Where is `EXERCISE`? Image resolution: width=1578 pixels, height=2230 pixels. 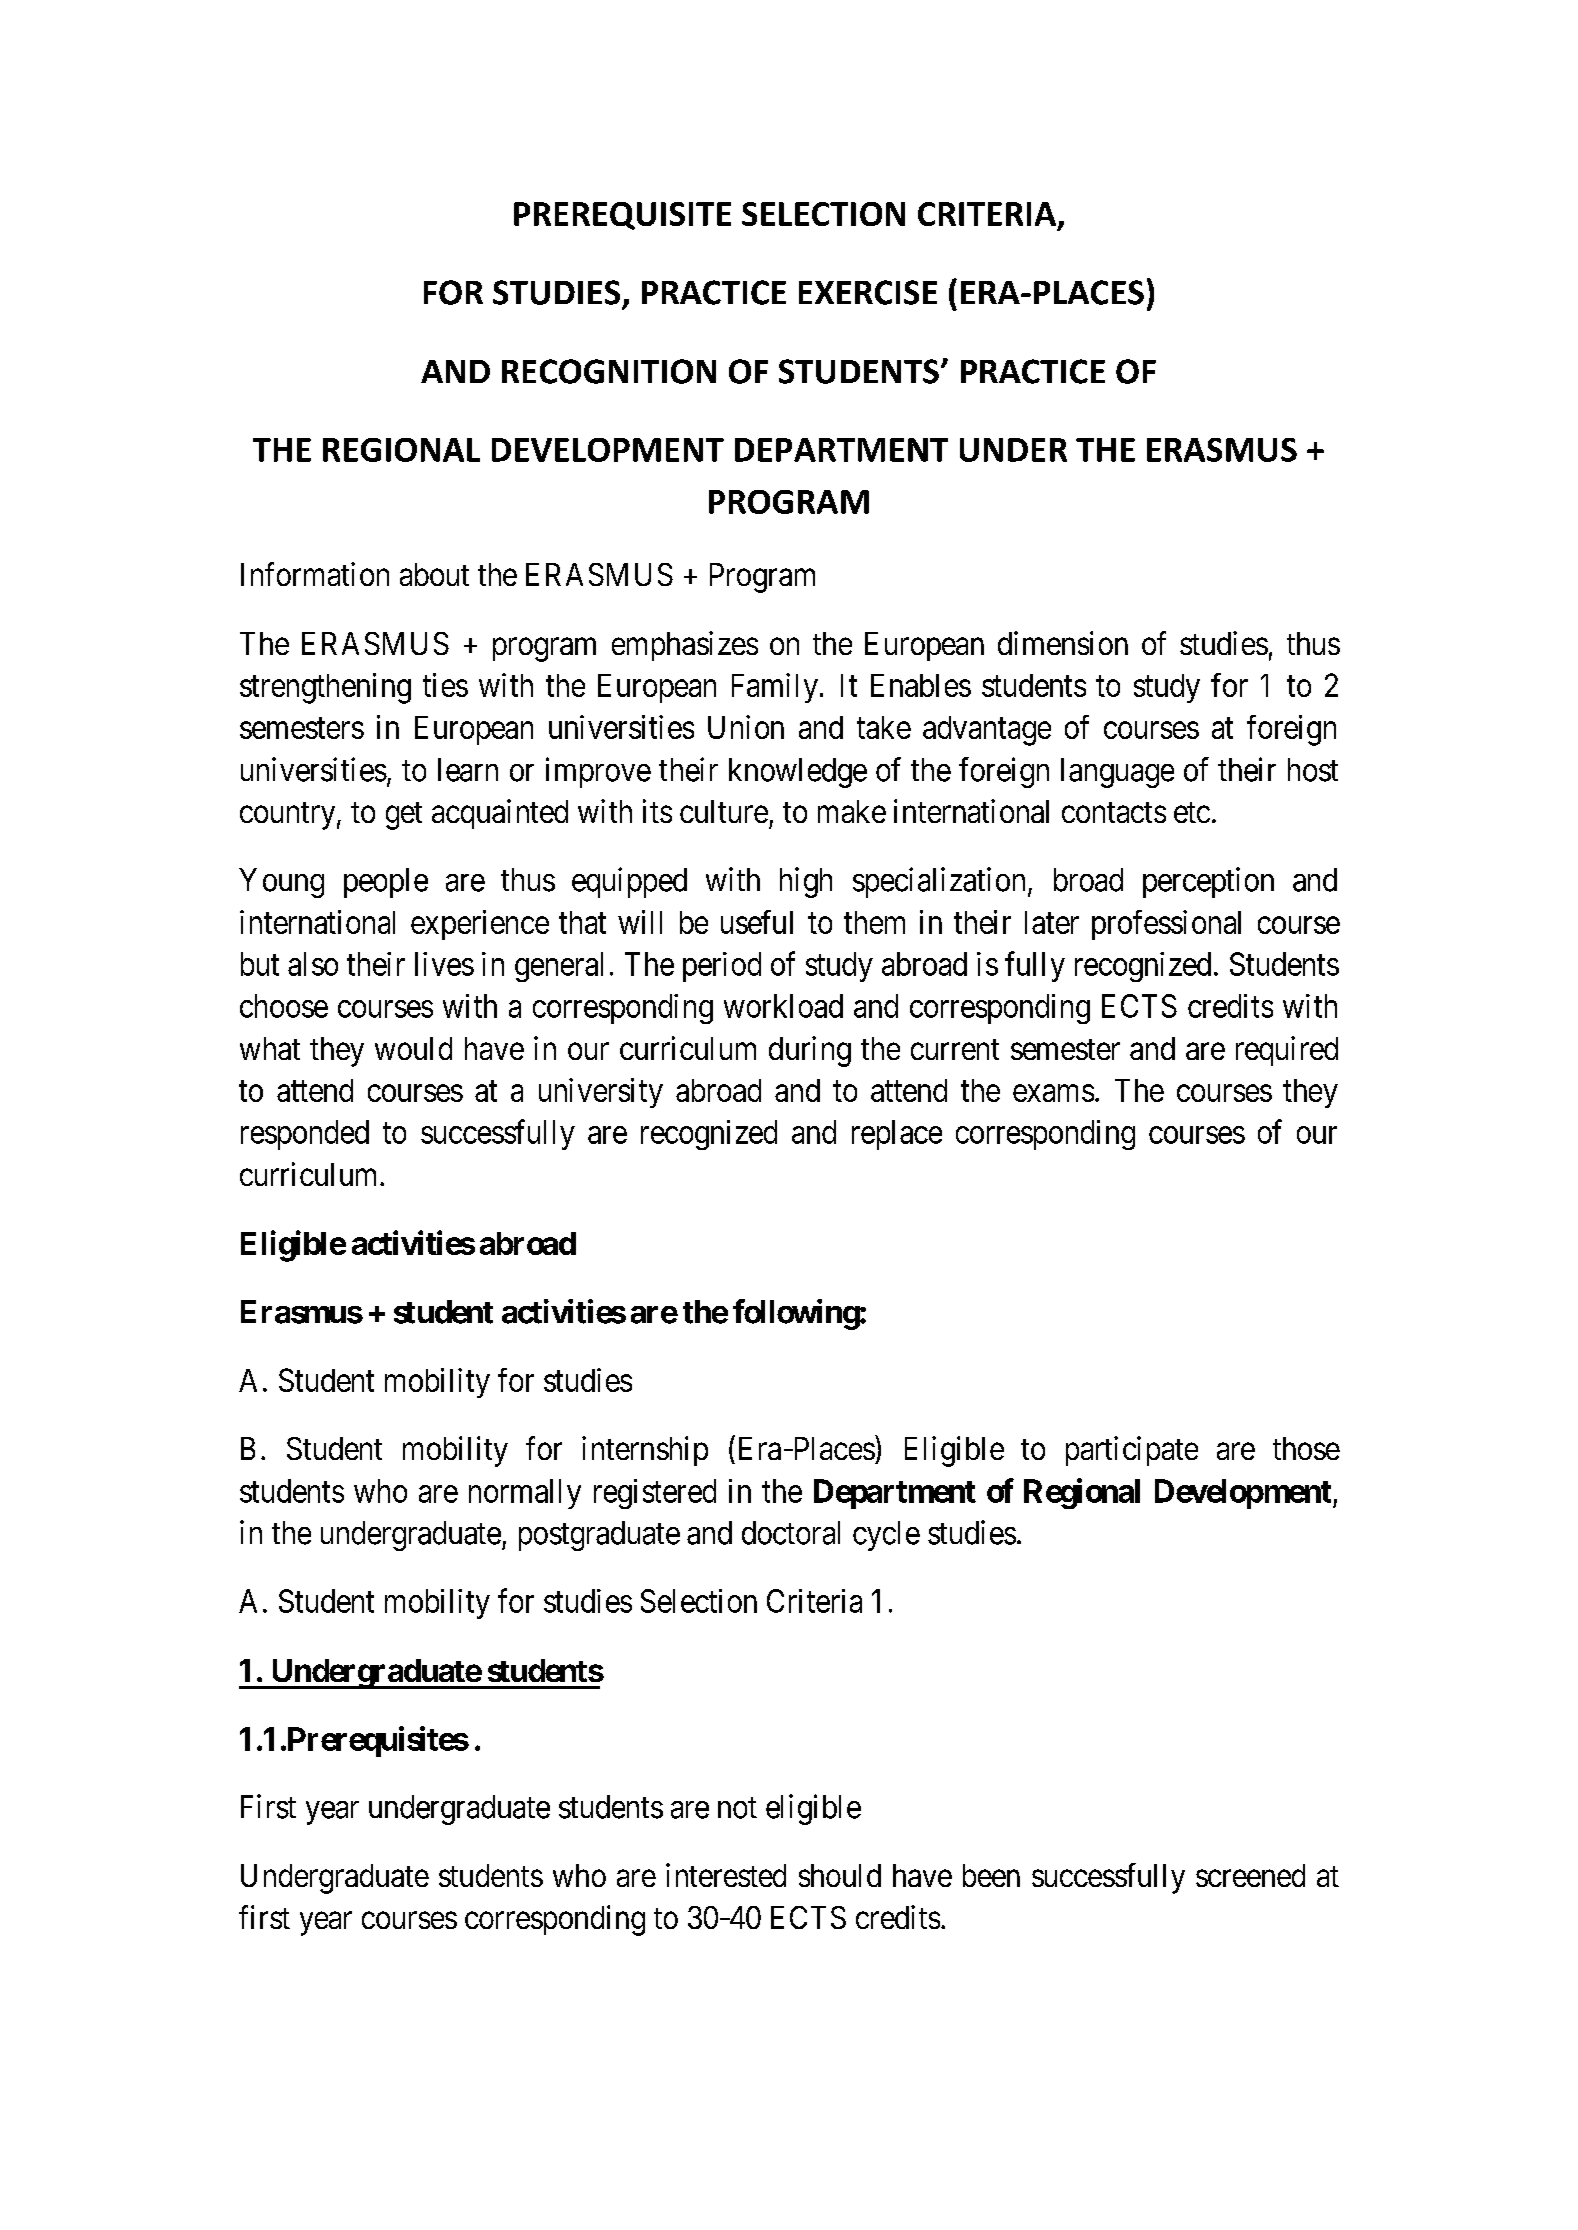 EXERCISE is located at coordinates (868, 292).
